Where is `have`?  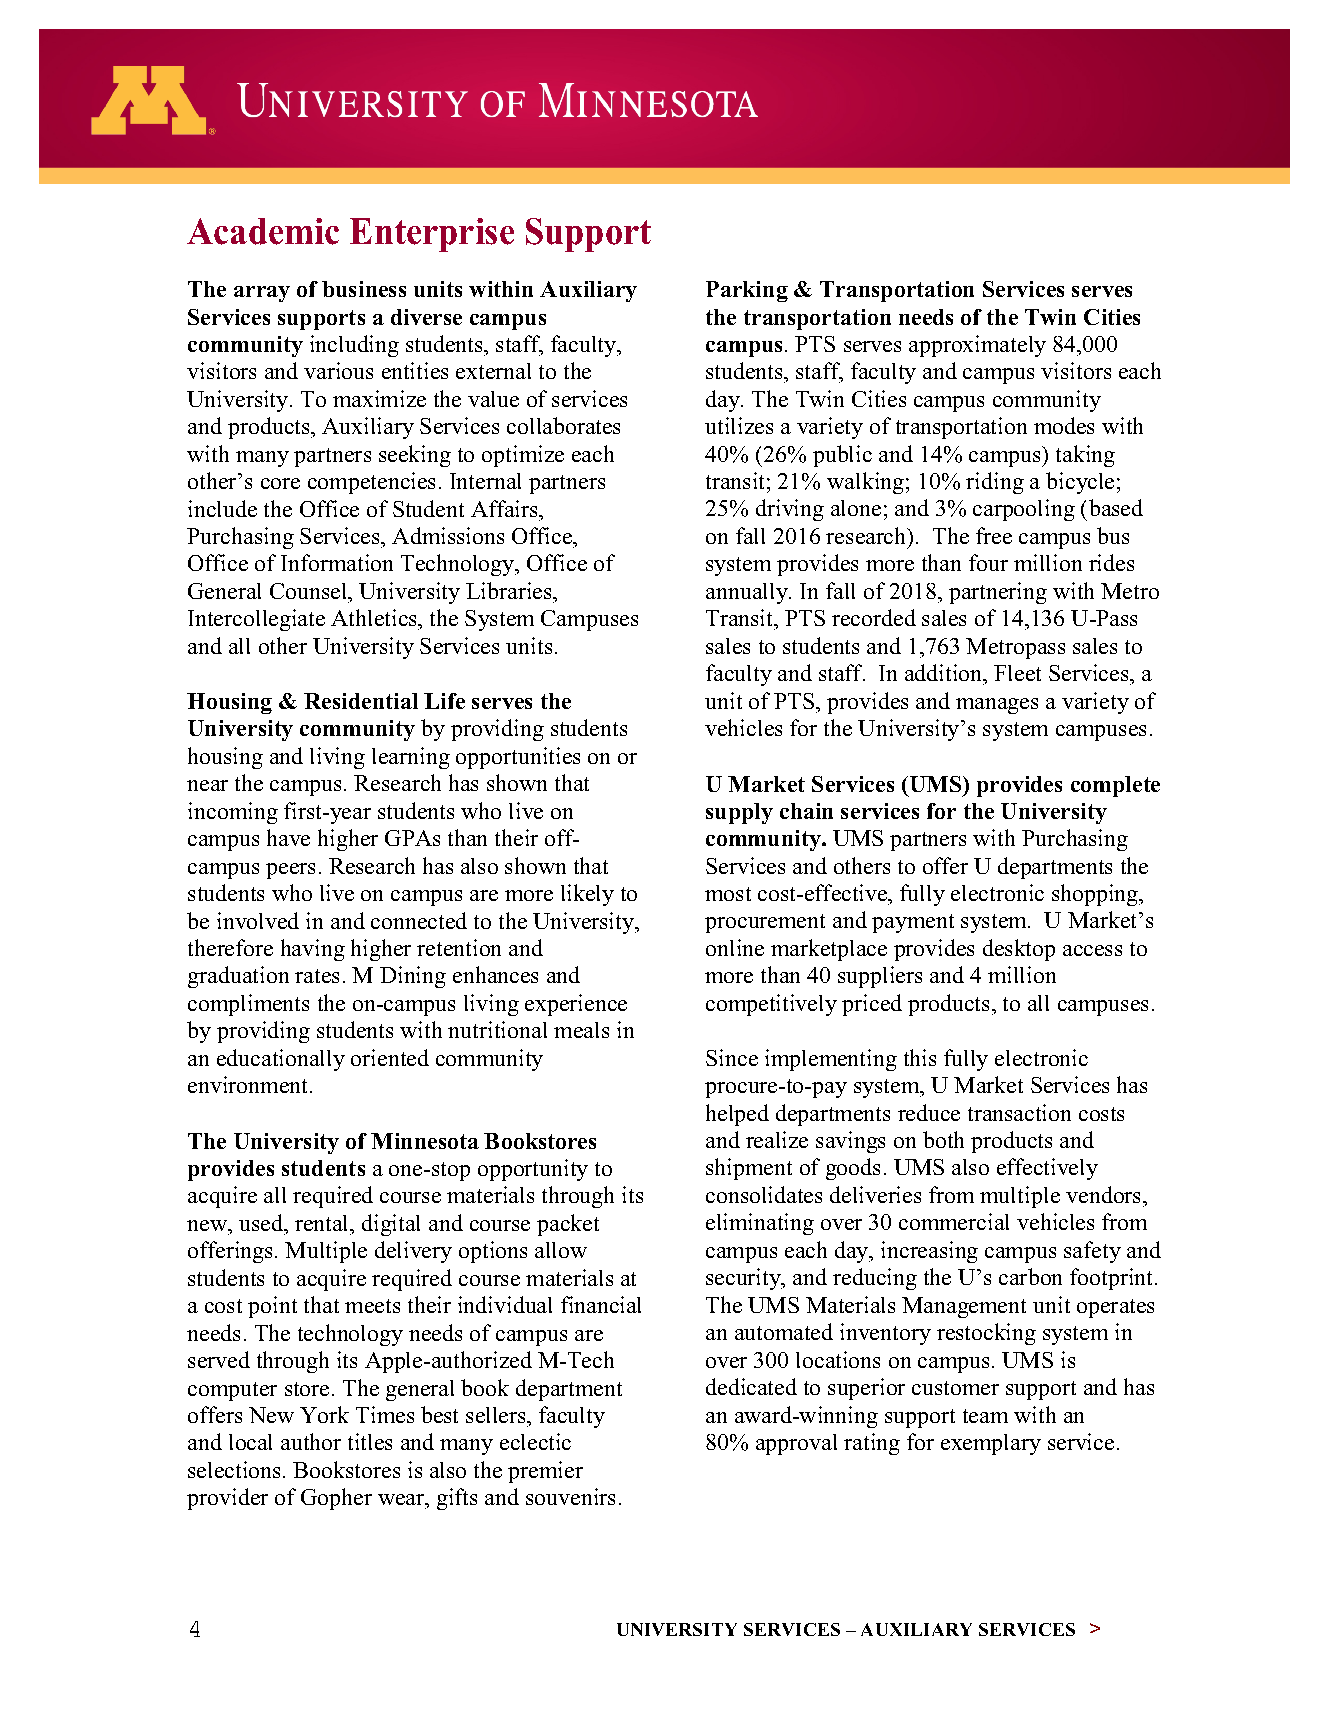 have is located at coordinates (288, 837).
